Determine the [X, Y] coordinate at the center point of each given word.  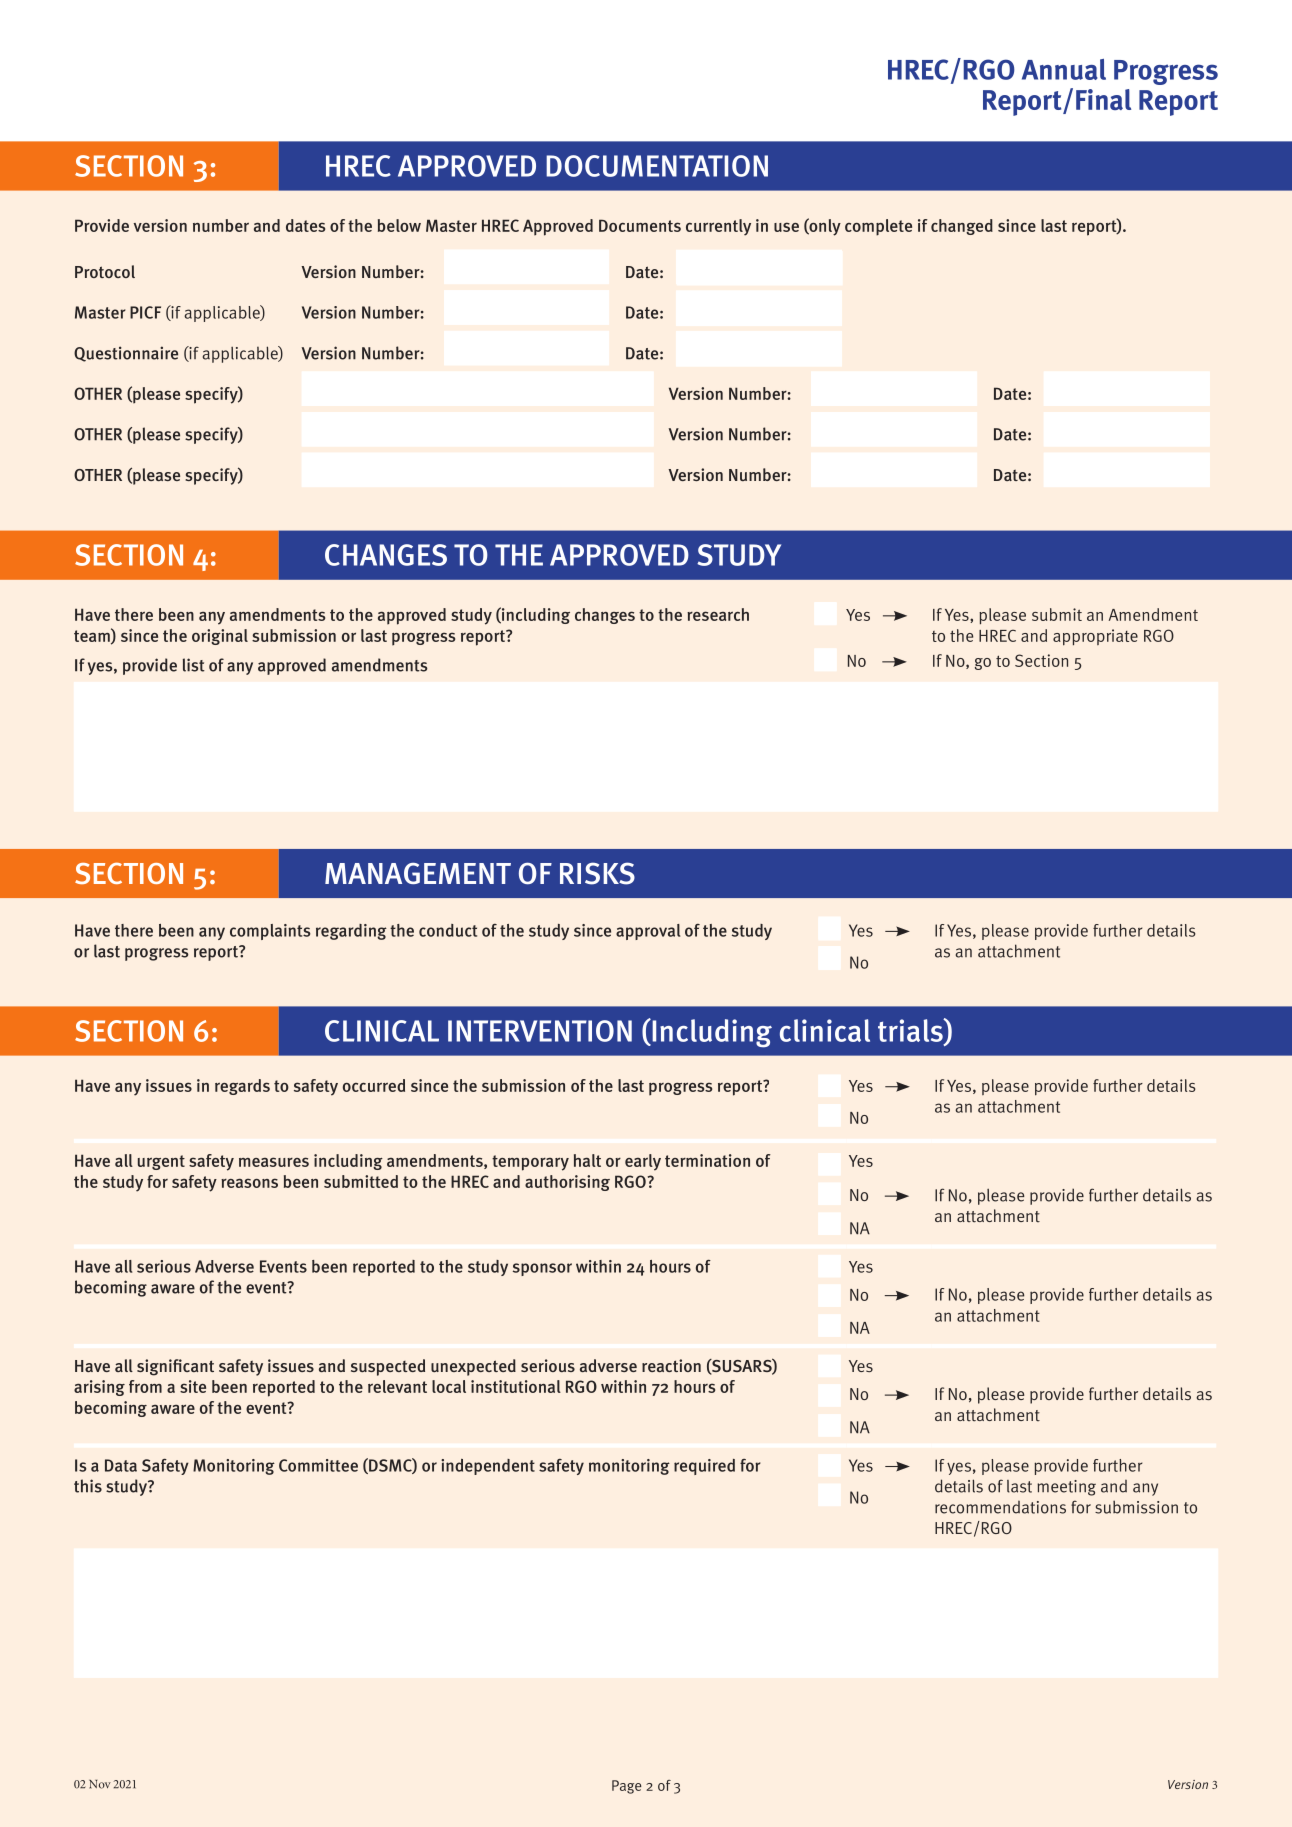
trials [911, 1030]
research [718, 614]
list [194, 665]
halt [587, 1160]
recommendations [1000, 1507]
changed [962, 227]
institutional [516, 1386]
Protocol [105, 271]
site [193, 1386]
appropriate [1095, 637]
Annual [1064, 69]
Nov [100, 1784]
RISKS [597, 873]
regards [242, 1087]
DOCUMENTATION [657, 166]
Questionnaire [126, 354]
